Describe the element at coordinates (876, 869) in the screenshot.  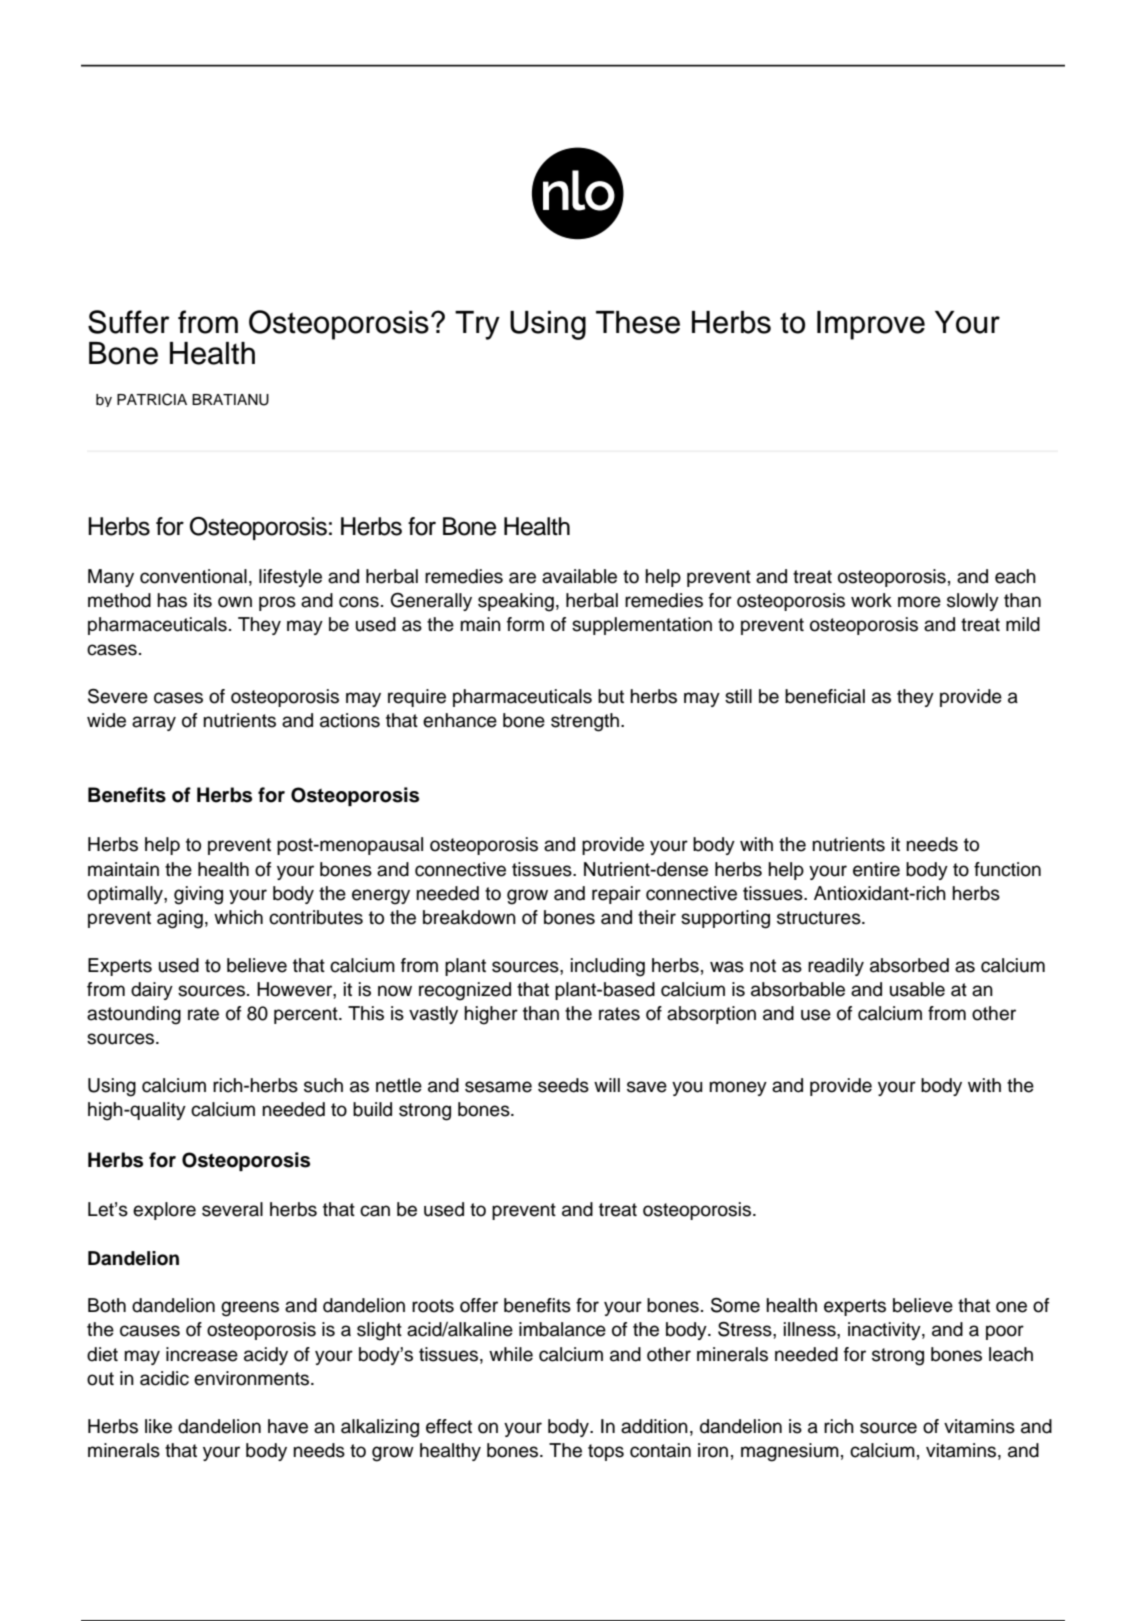
I see `entire` at that location.
